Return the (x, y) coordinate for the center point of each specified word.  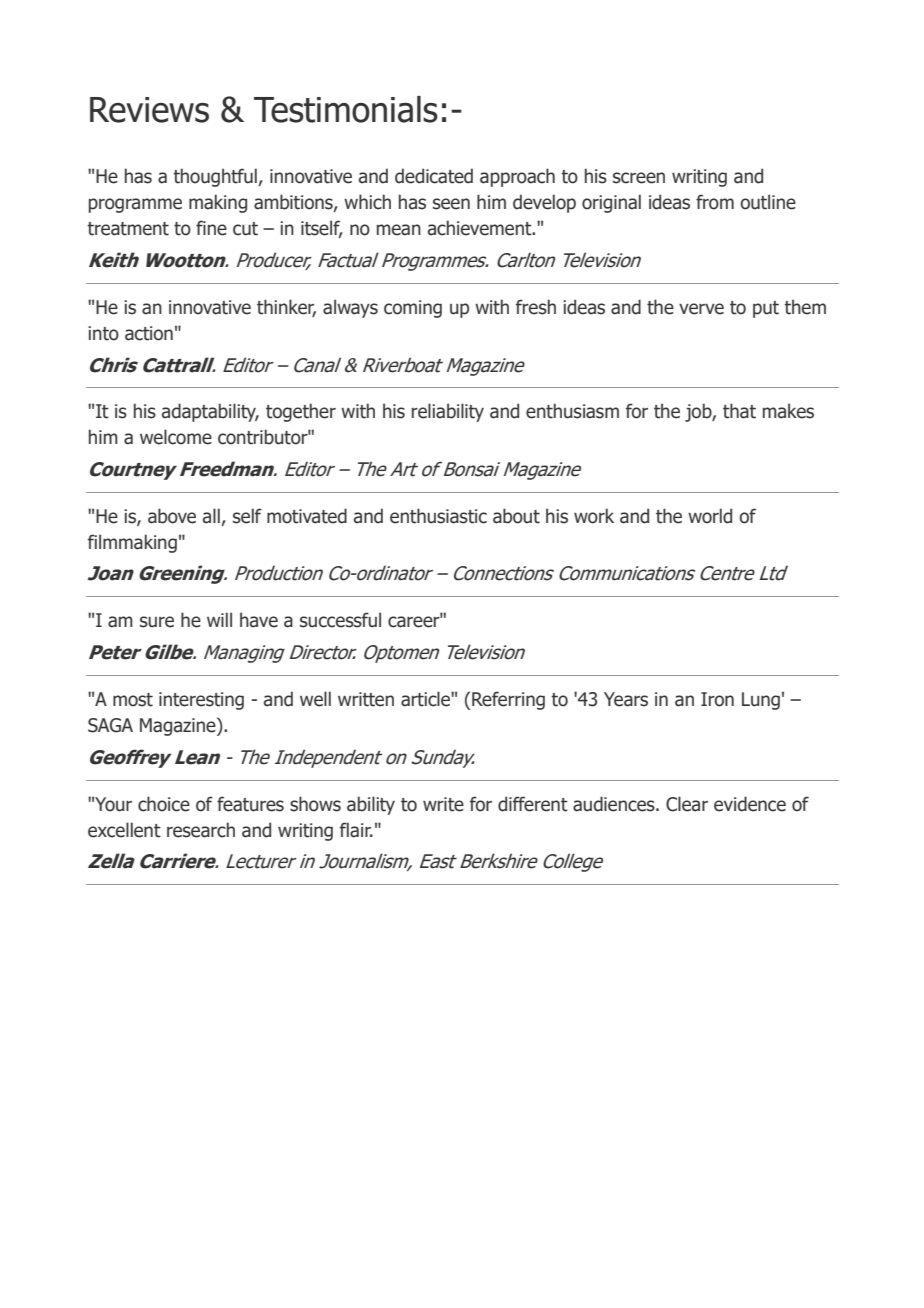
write (443, 804)
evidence (750, 804)
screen (639, 178)
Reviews (149, 110)
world (710, 516)
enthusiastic (438, 516)
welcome (176, 437)
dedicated (434, 176)
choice (164, 804)
